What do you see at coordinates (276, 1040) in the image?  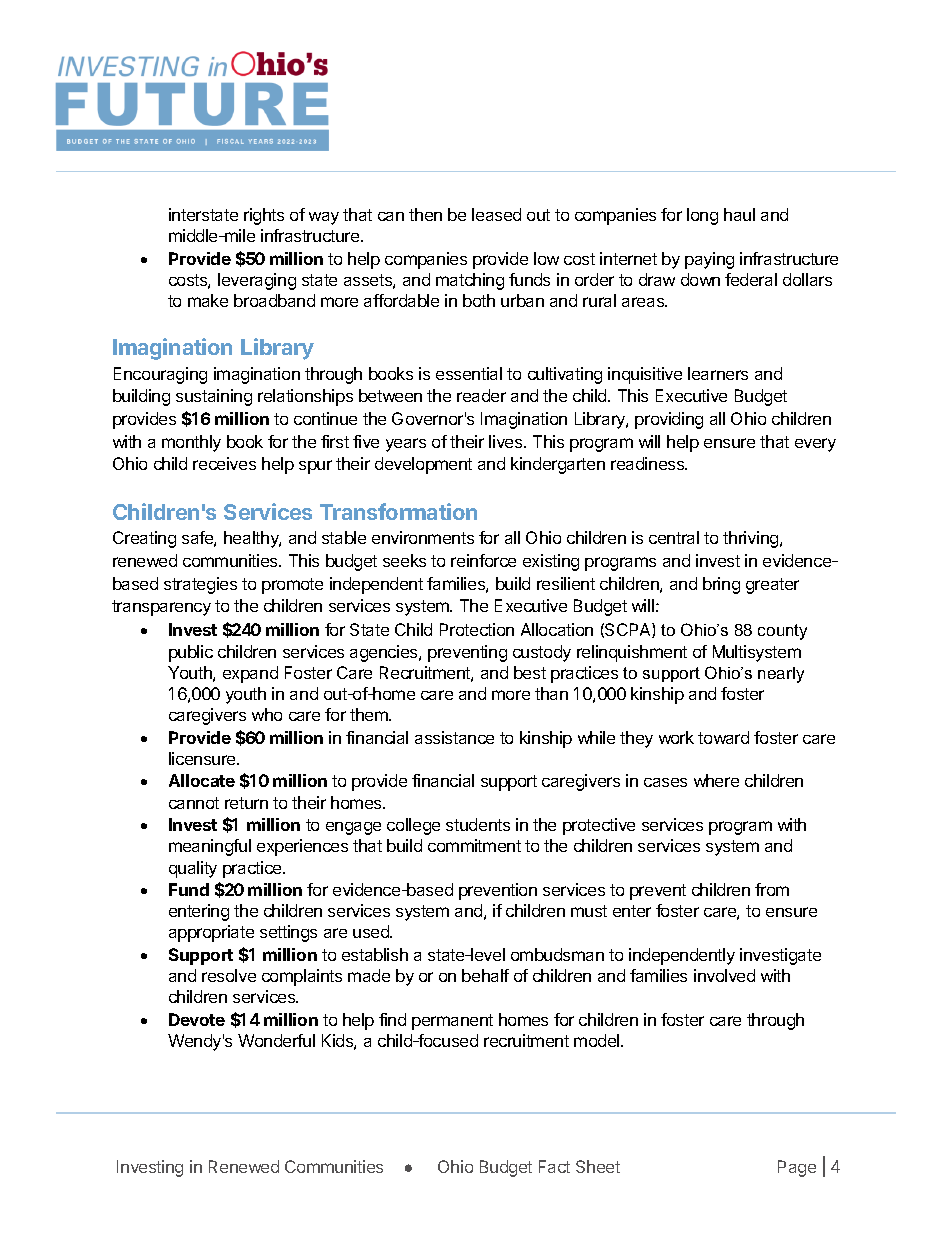 I see `Wonderful` at bounding box center [276, 1040].
